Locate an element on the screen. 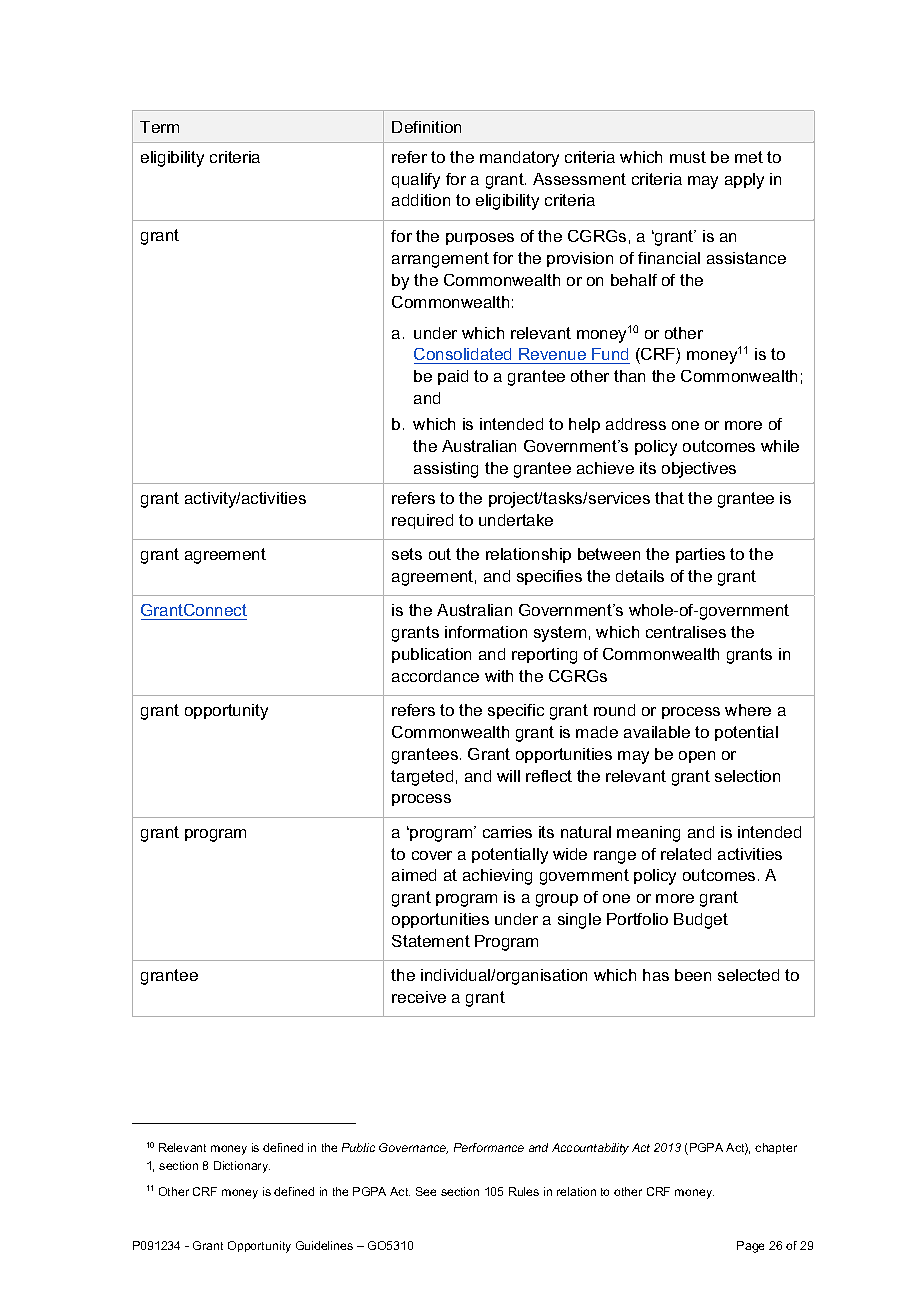 This screenshot has width=924, height=1308. sets is located at coordinates (407, 554).
